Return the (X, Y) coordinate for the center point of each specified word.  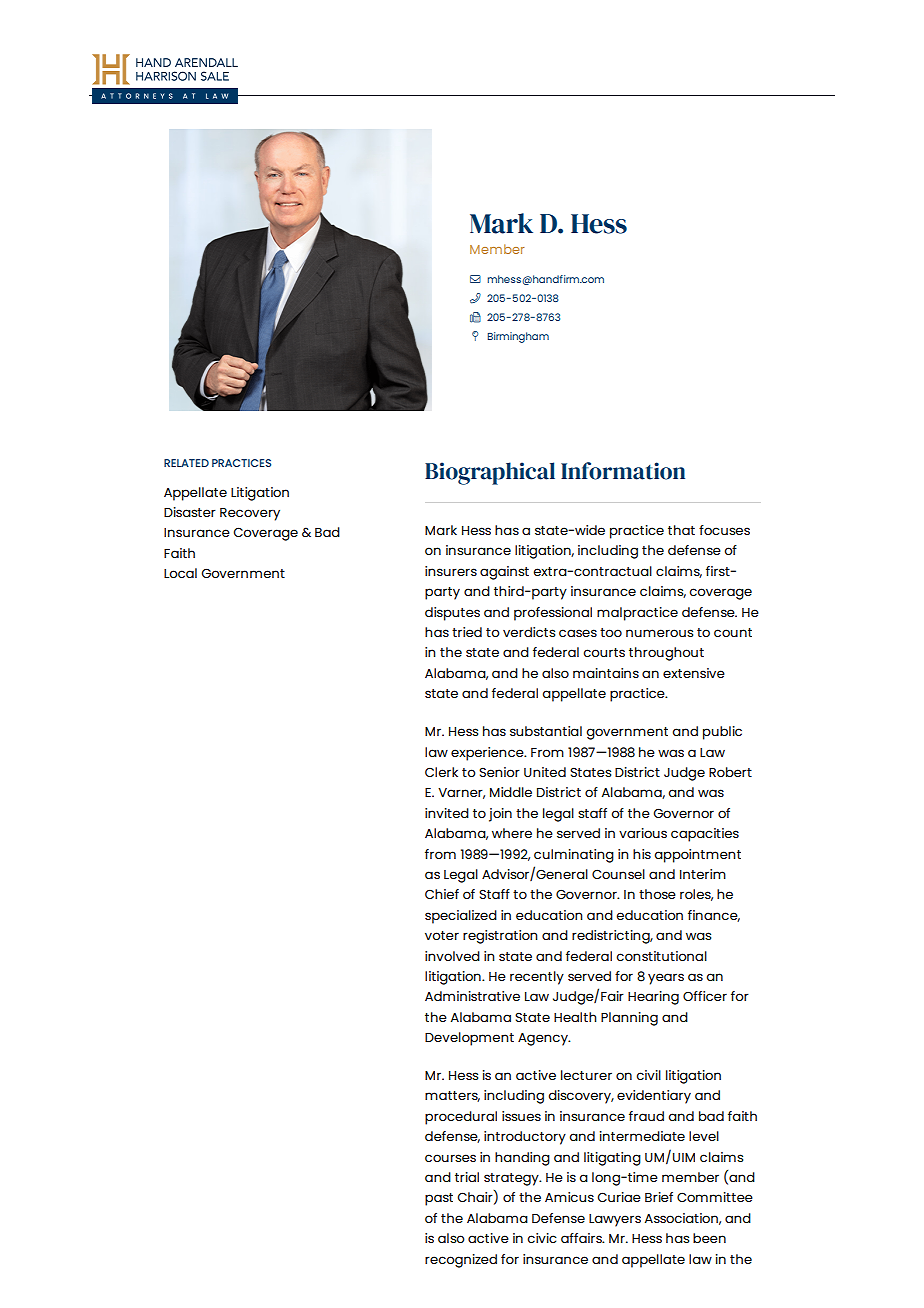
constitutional (661, 956)
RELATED (186, 463)
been (709, 1238)
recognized (461, 1261)
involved (452, 956)
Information (623, 471)
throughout (666, 654)
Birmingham (518, 337)
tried (467, 632)
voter (442, 935)
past (439, 1199)
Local (180, 573)
